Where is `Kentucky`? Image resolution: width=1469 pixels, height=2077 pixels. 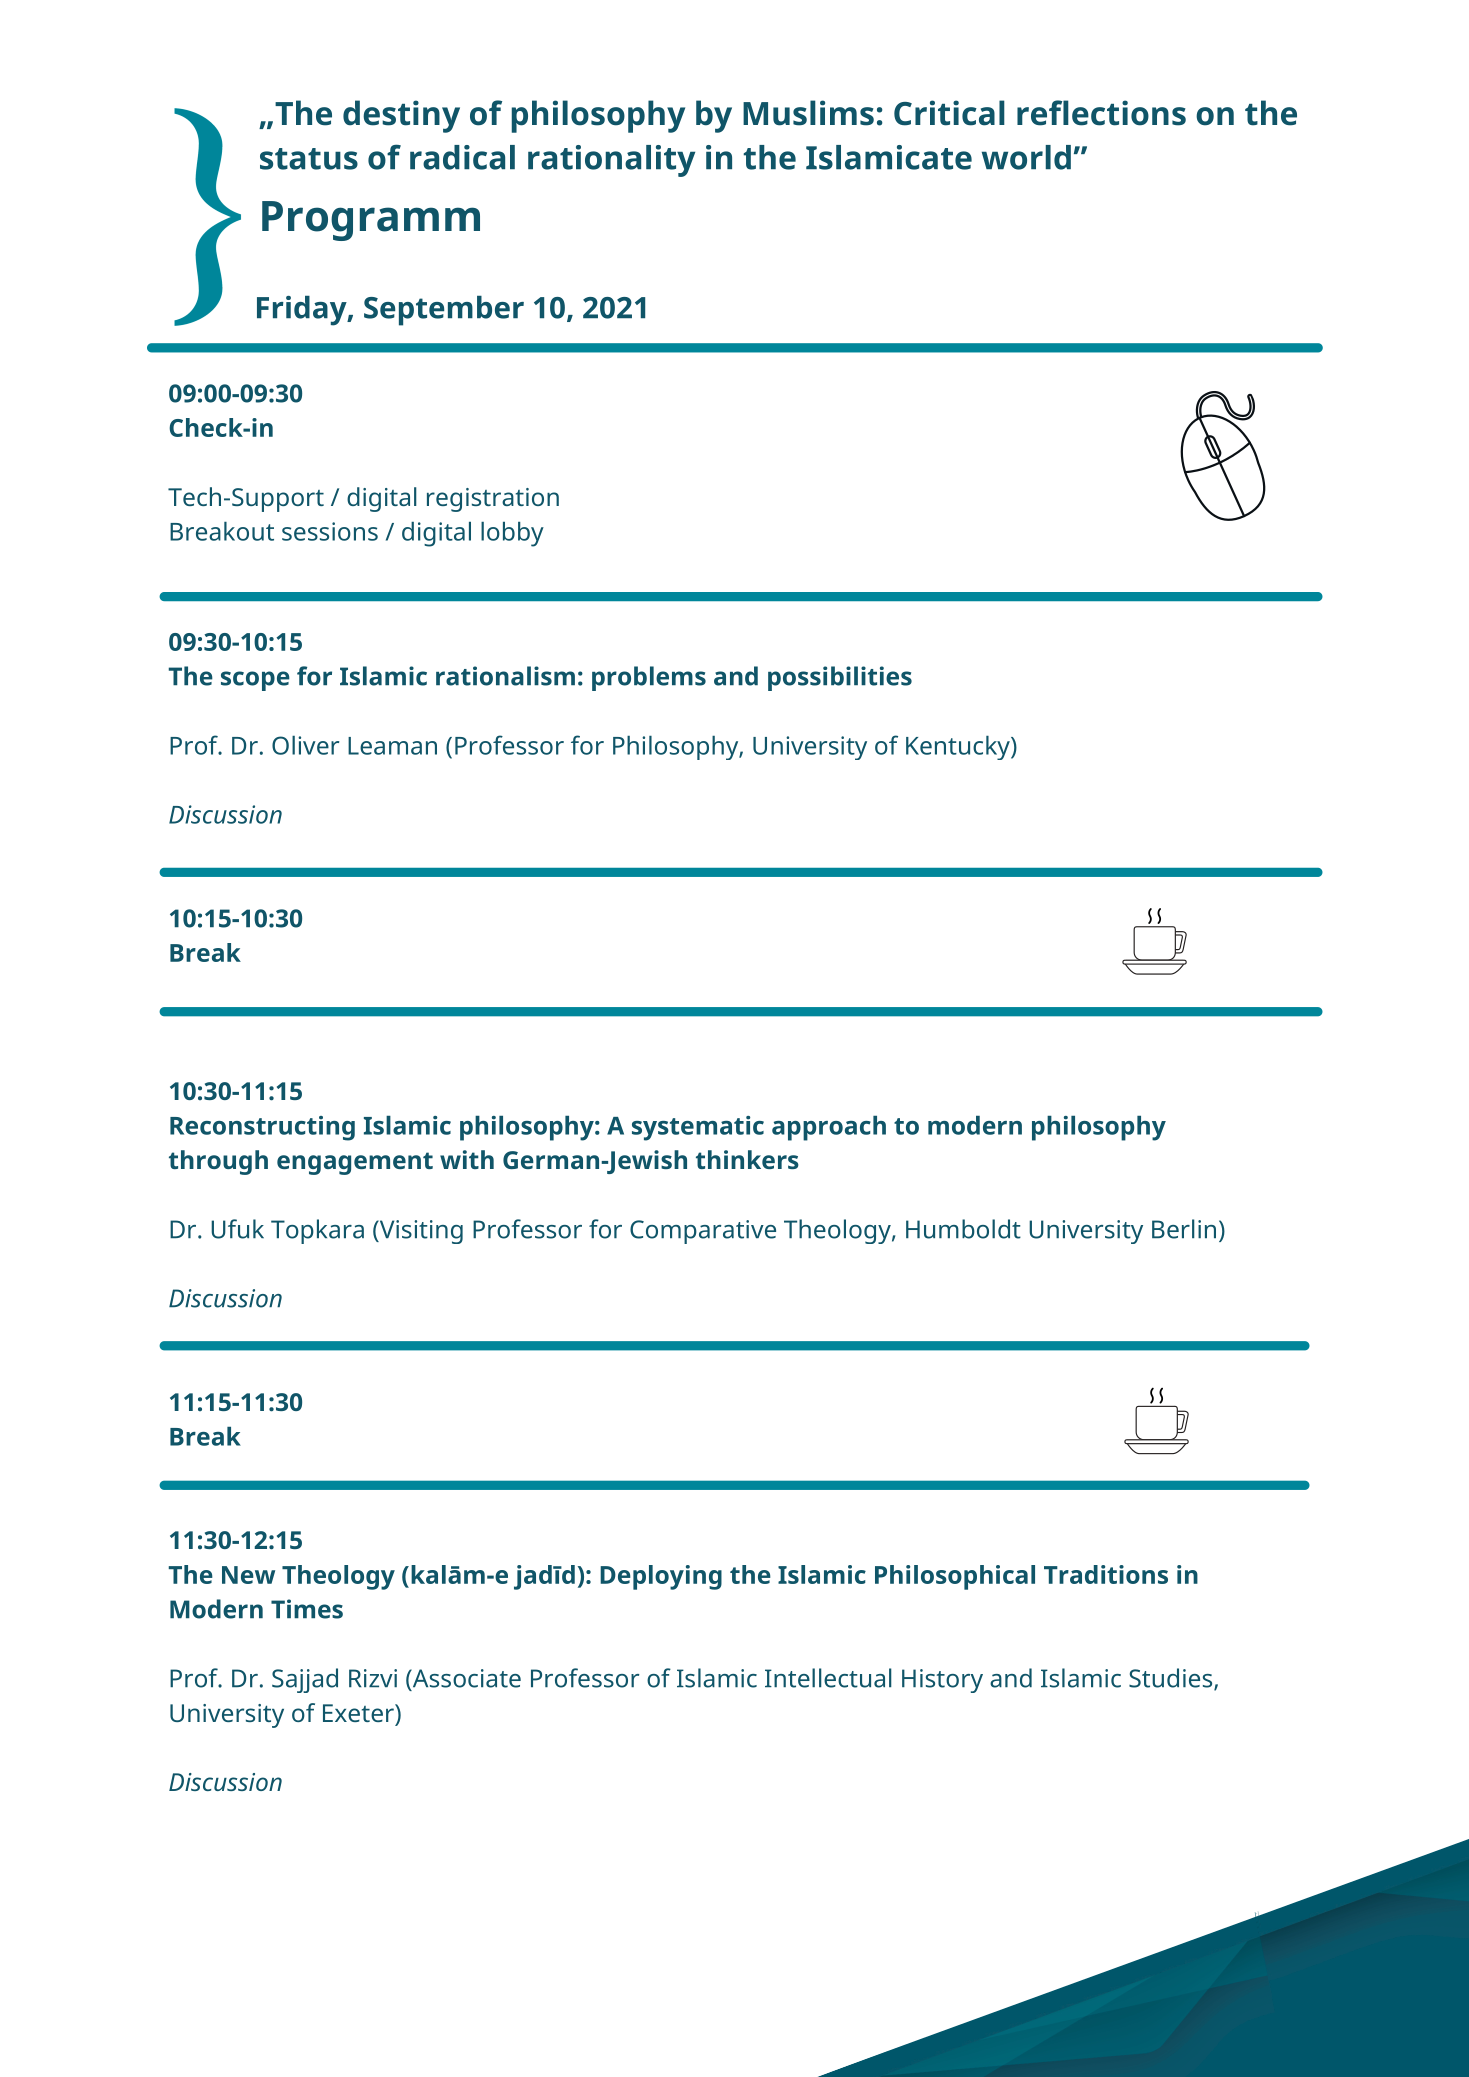 Kentucky is located at coordinates (958, 748).
